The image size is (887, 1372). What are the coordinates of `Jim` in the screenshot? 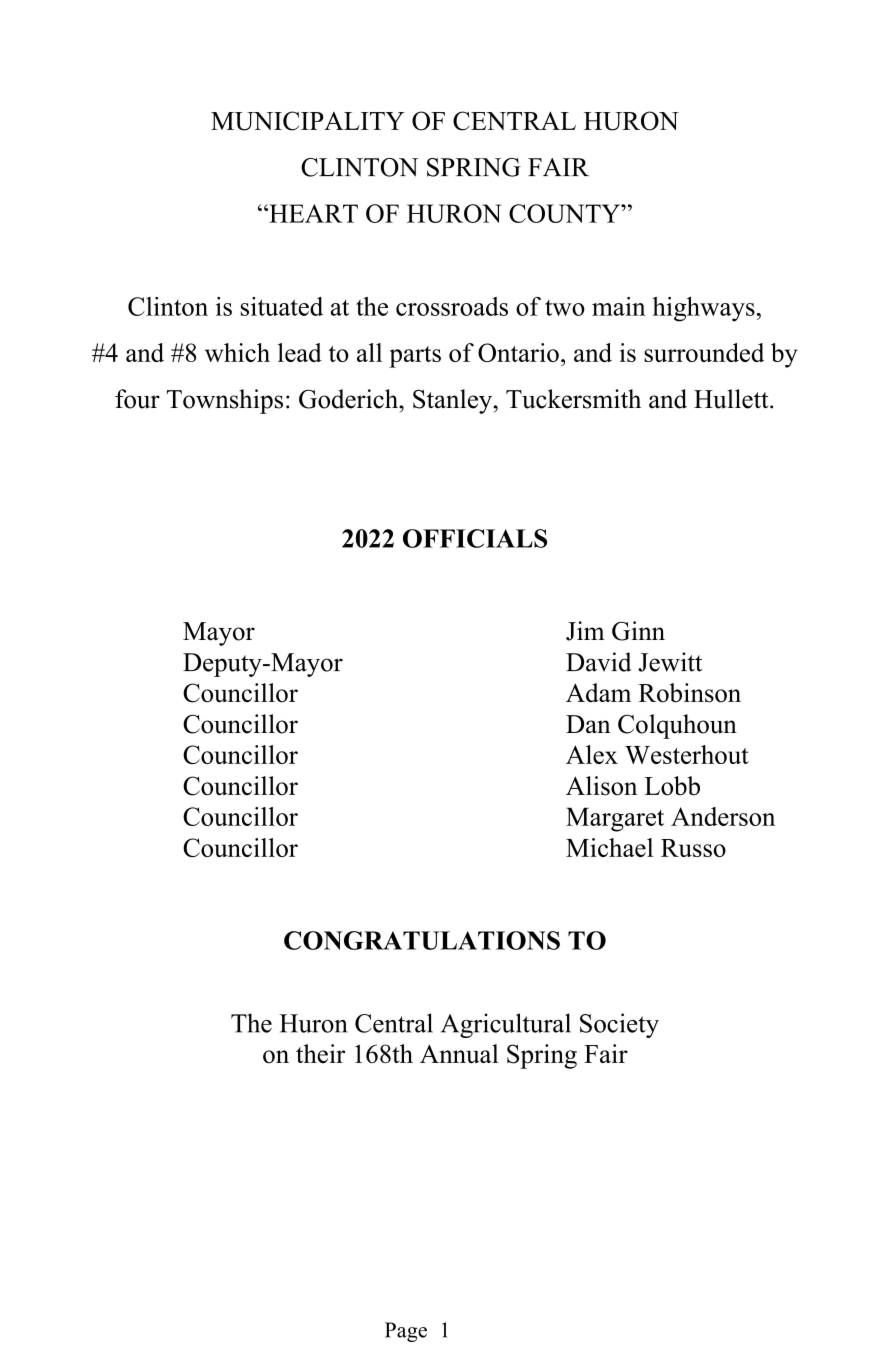 It's located at (585, 631).
